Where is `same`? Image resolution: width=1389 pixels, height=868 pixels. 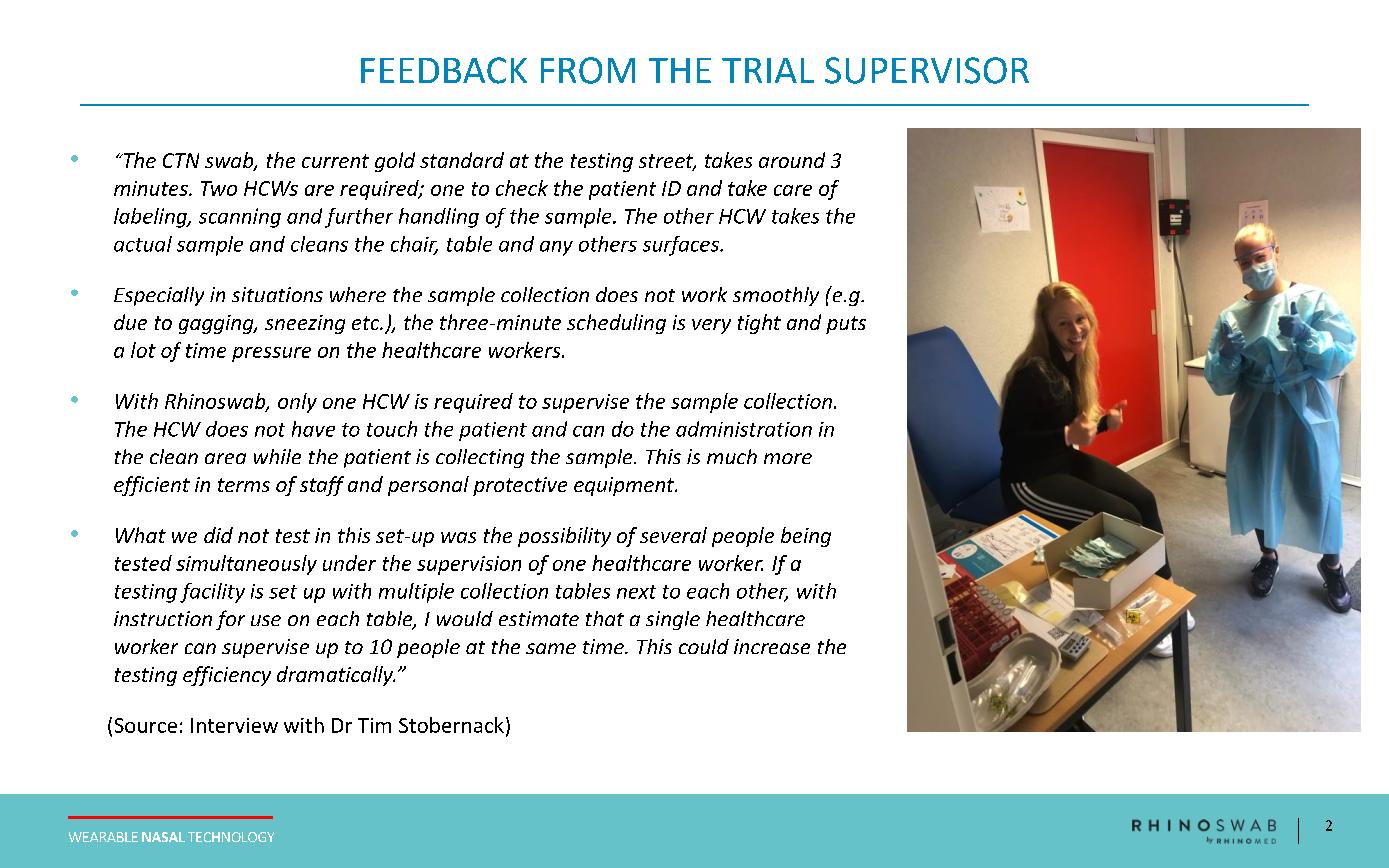 same is located at coordinates (551, 648).
